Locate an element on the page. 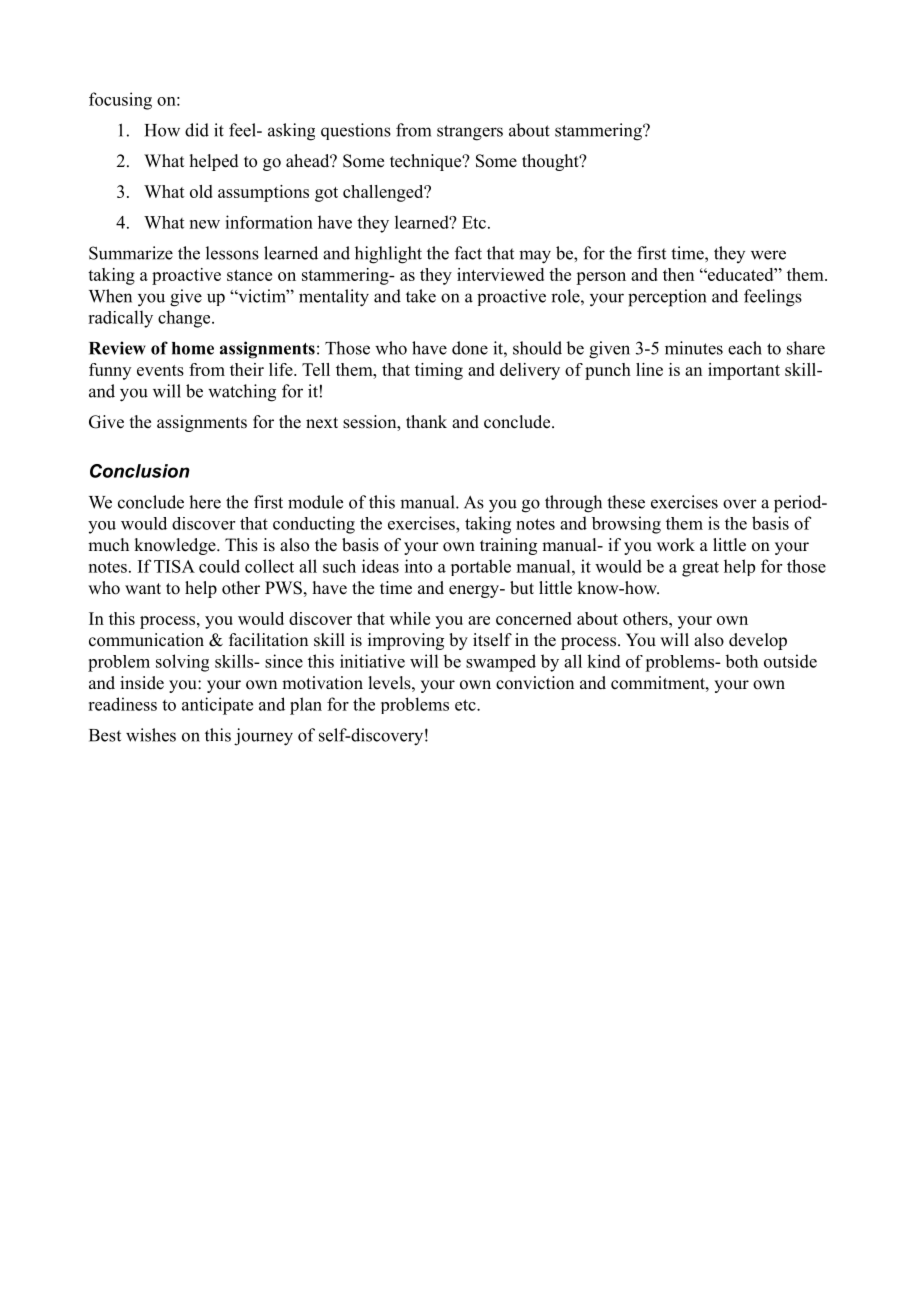 The width and height of the page is (924, 1308). anticipate is located at coordinates (217, 706).
